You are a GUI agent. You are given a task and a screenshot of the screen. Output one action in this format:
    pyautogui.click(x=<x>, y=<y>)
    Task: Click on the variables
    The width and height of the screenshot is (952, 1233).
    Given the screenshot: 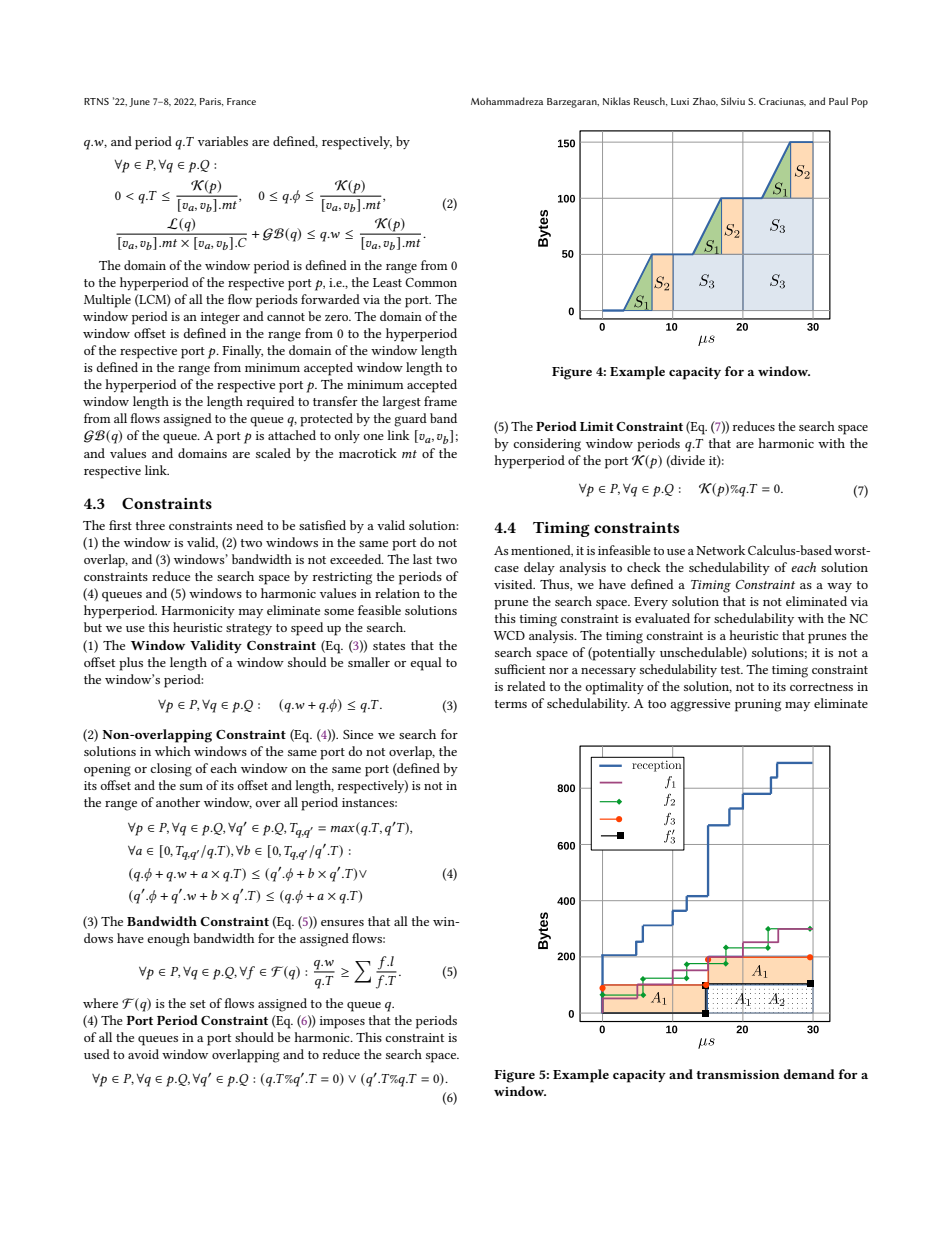 What is the action you would take?
    pyautogui.click(x=223, y=141)
